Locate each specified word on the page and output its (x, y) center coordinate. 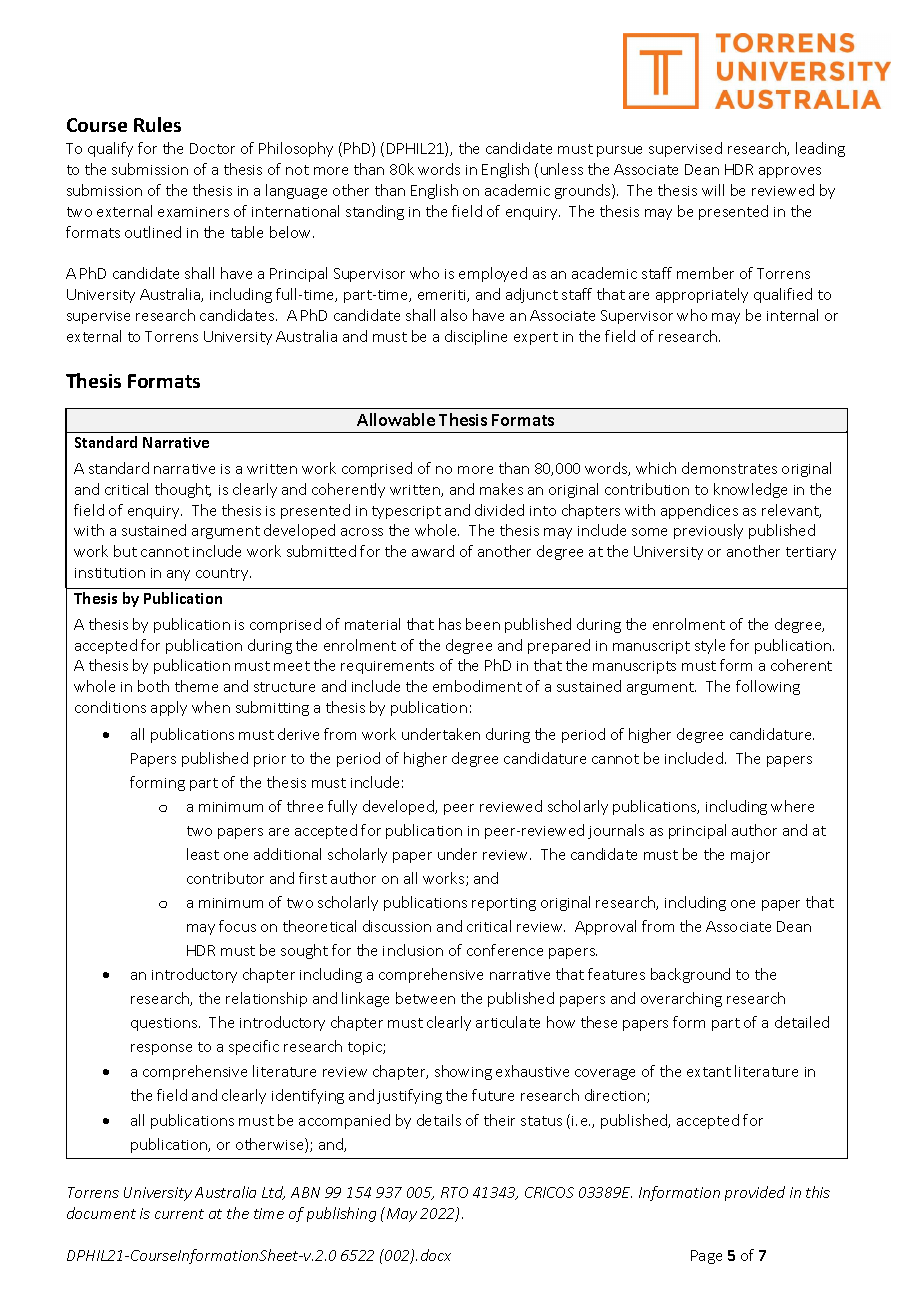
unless (562, 169)
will (713, 190)
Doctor (212, 148)
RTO (454, 1192)
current (179, 1214)
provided (755, 1193)
